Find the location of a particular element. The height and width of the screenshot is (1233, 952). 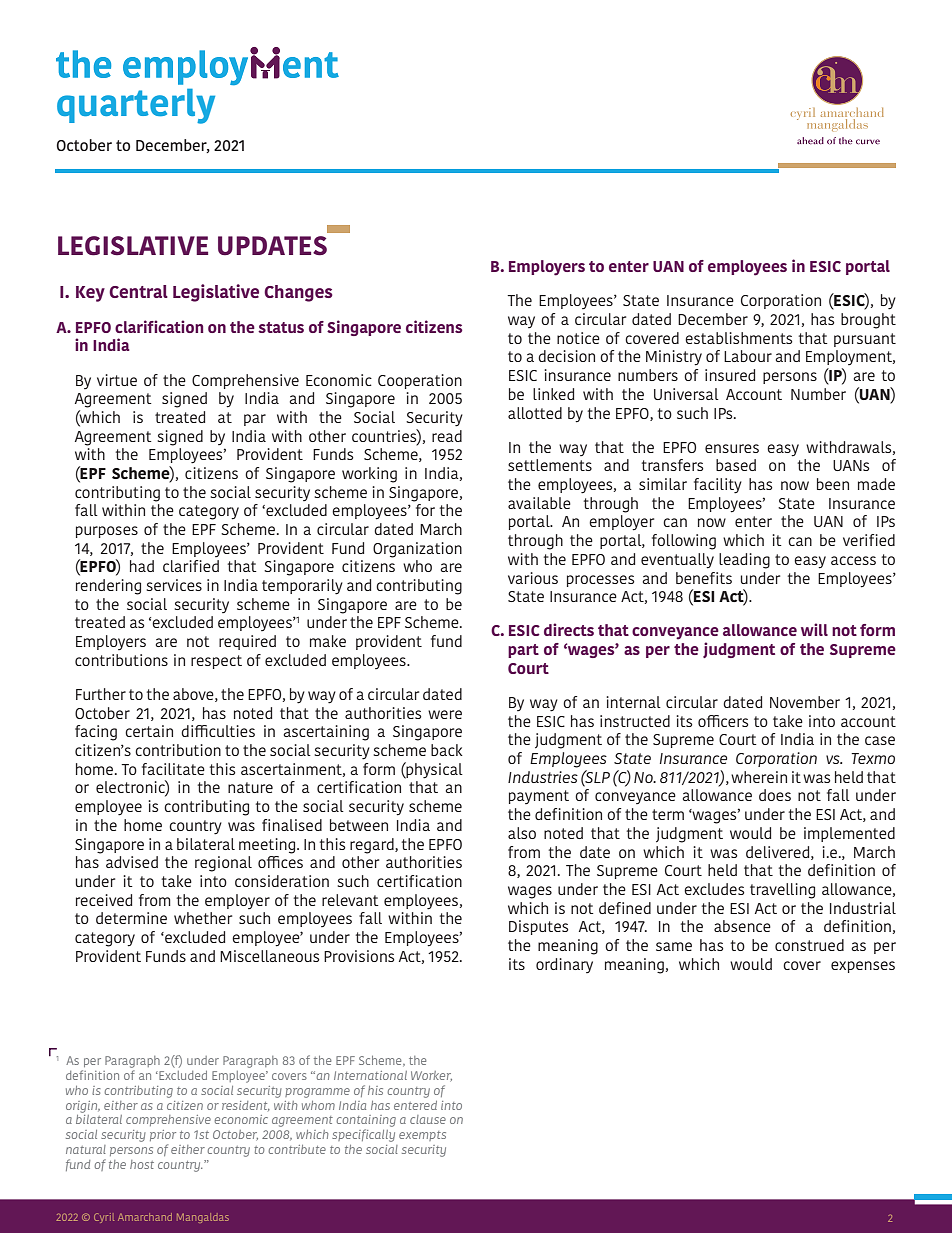

purposes is located at coordinates (107, 532).
